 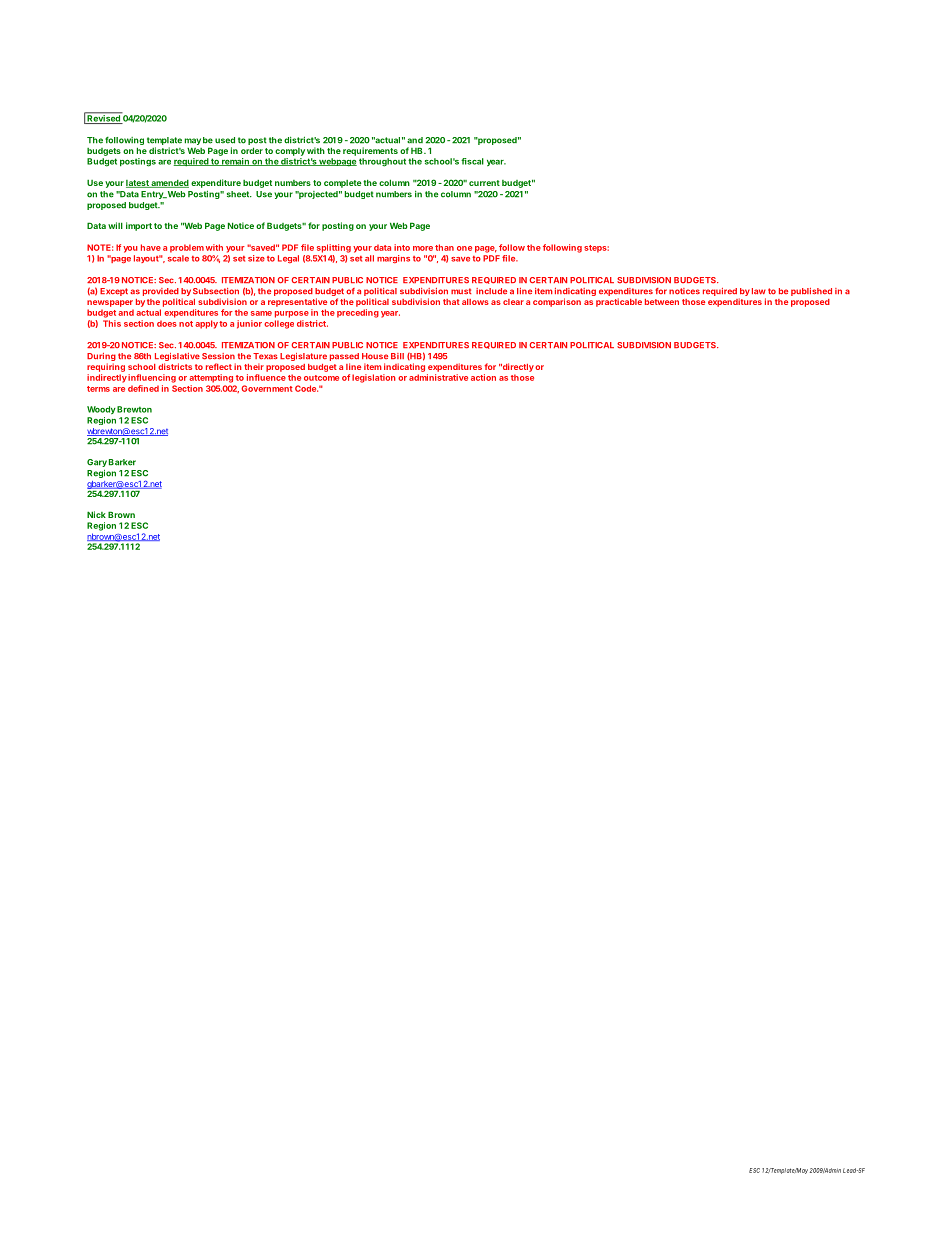 What do you see at coordinates (451, 302) in the screenshot?
I see `that` at bounding box center [451, 302].
